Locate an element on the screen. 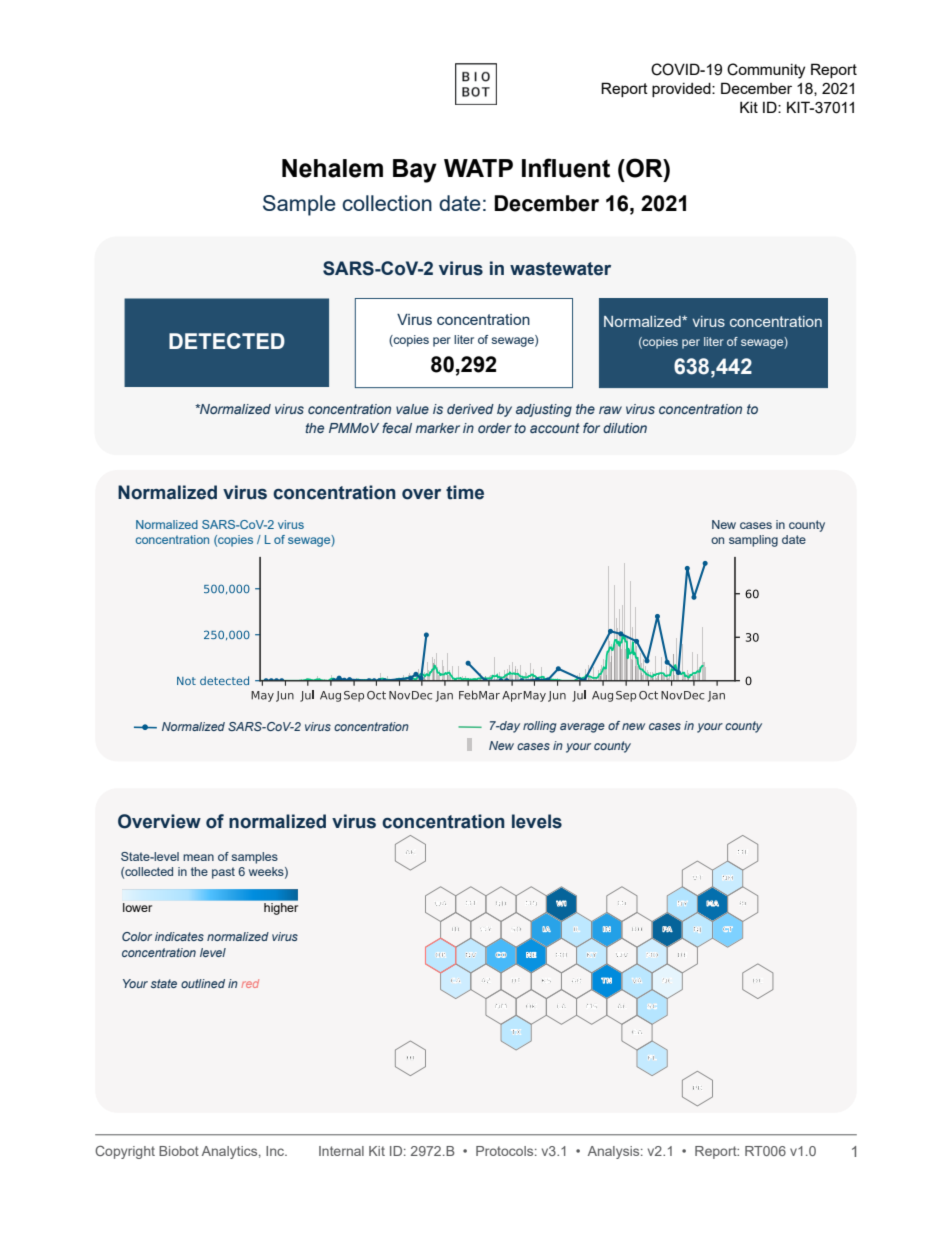 Image resolution: width=952 pixels, height=1233 pixels. mean is located at coordinates (198, 857).
